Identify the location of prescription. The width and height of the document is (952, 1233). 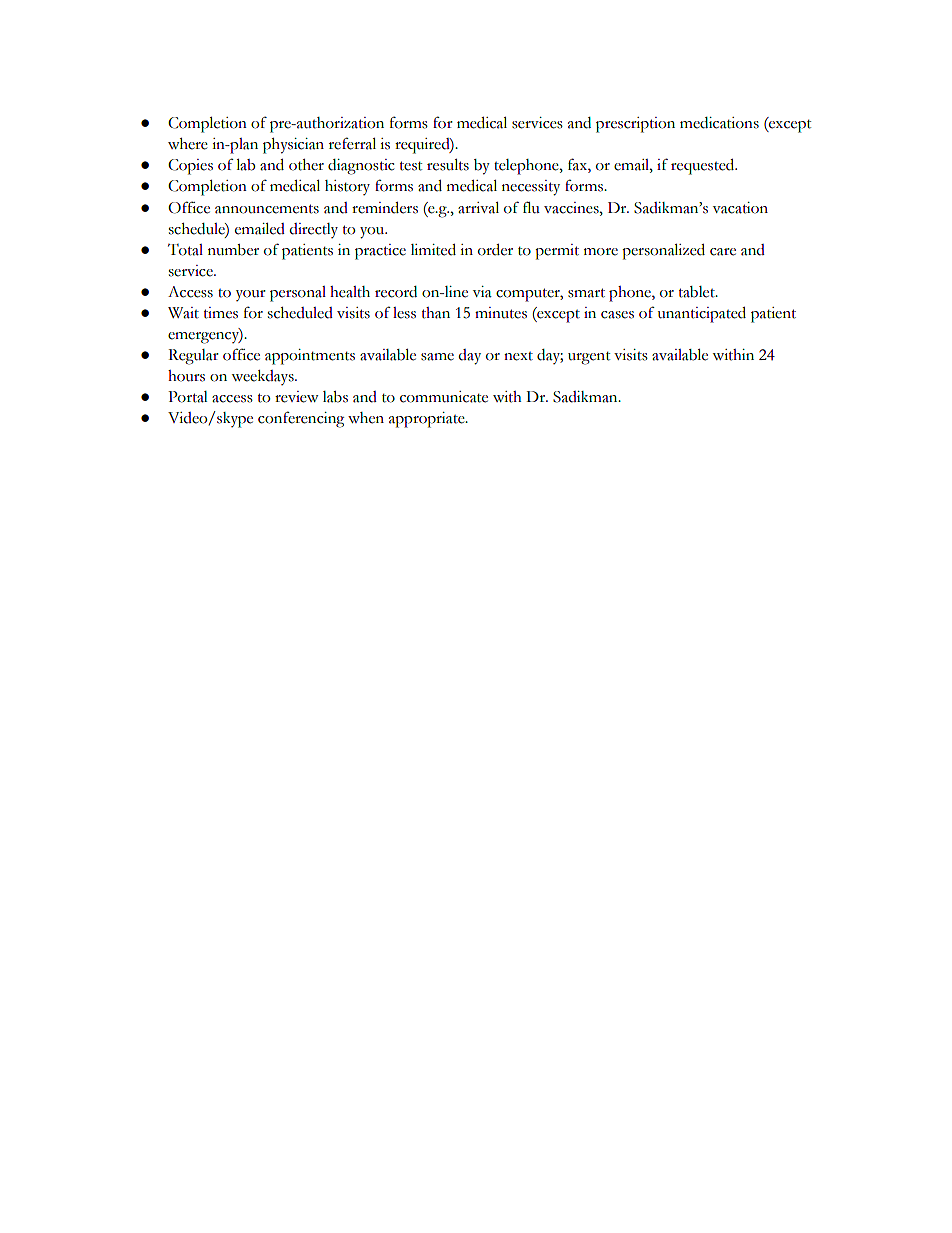
(635, 125).
